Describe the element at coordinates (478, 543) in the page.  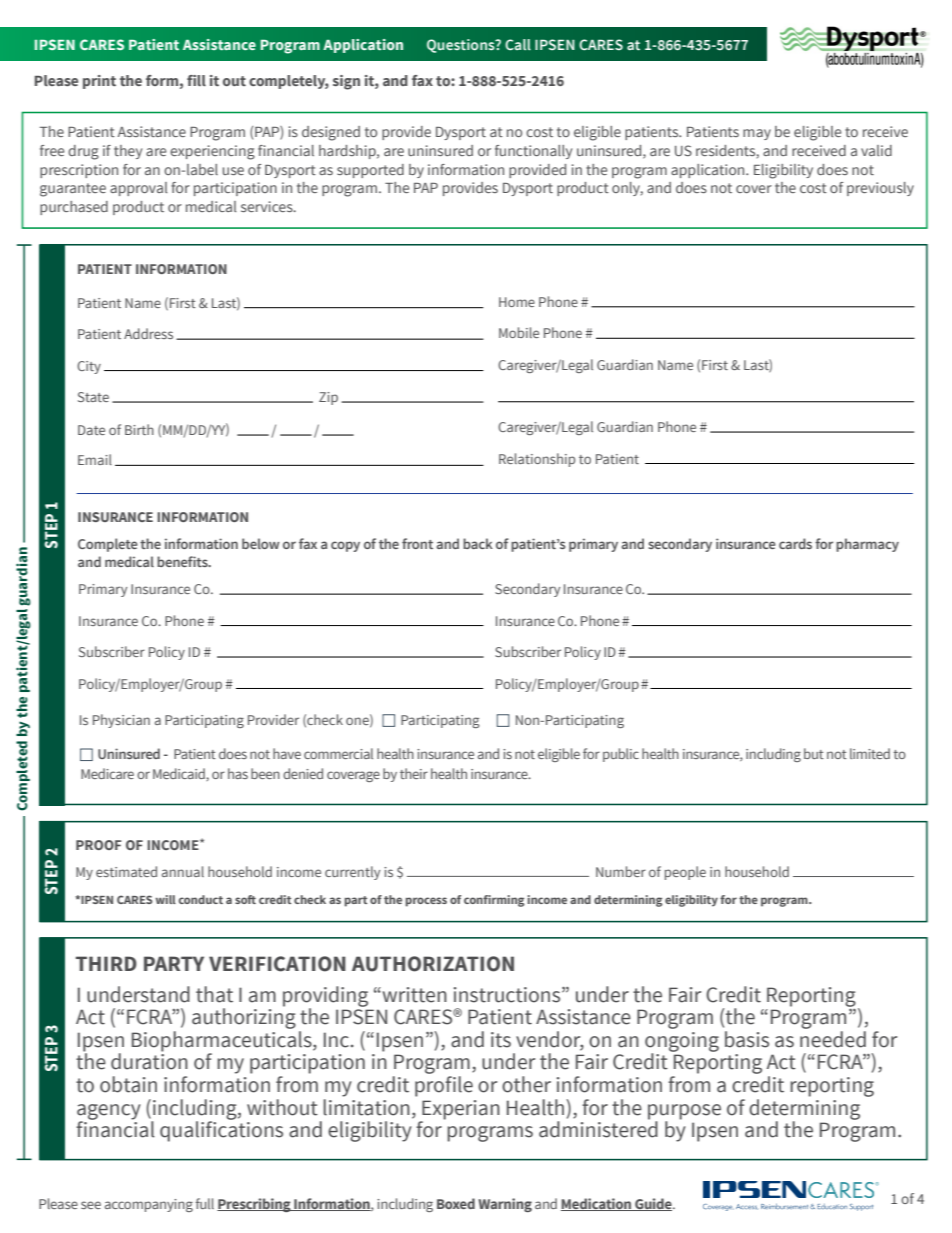
I see `back` at that location.
